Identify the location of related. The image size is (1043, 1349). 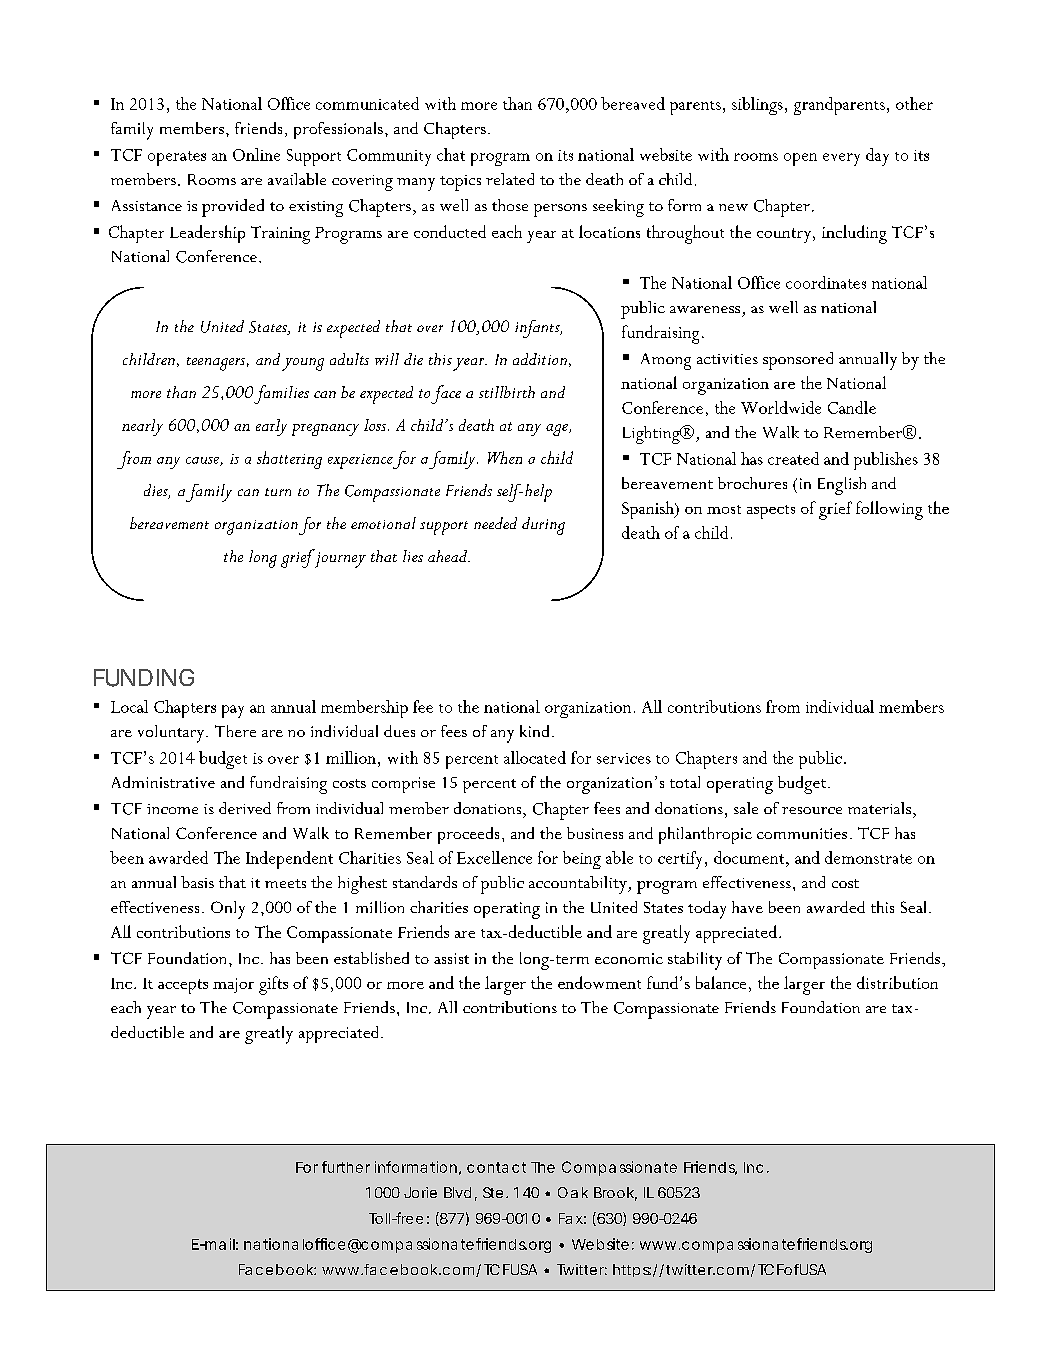
(510, 179).
